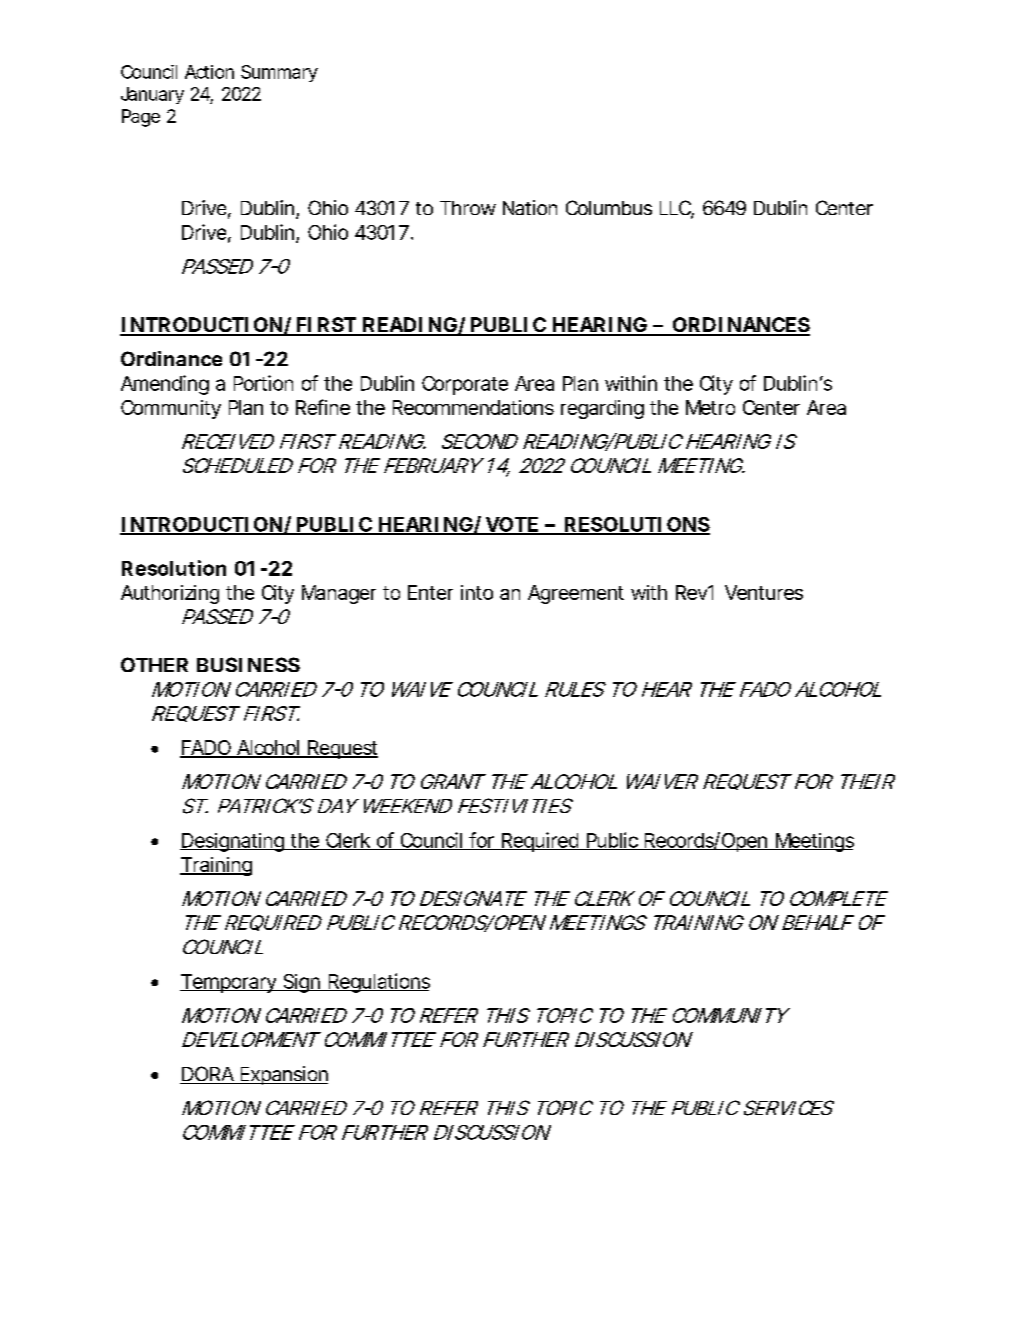  I want to click on Columbus, so click(609, 207).
